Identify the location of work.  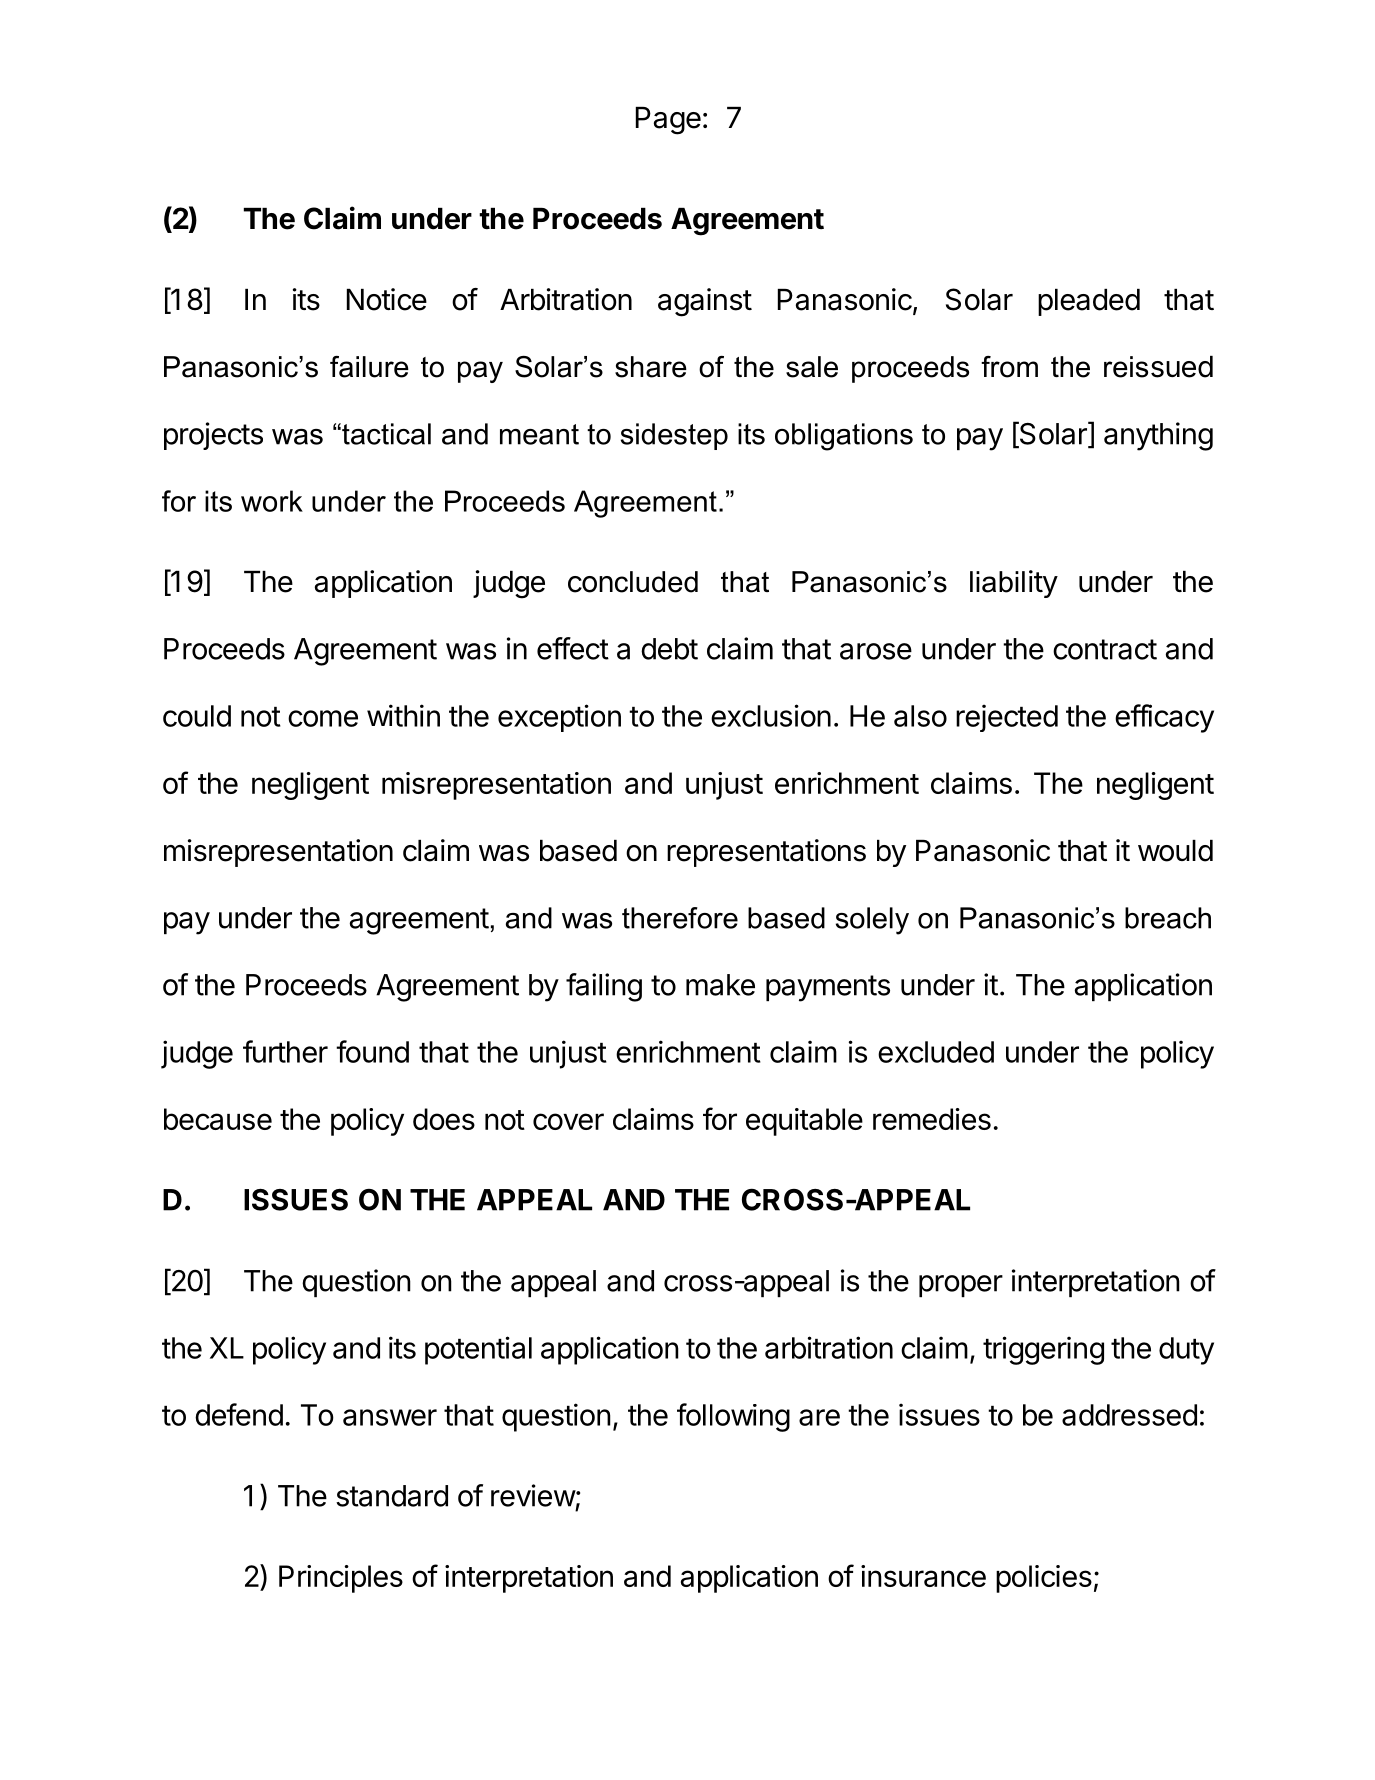
(272, 501).
